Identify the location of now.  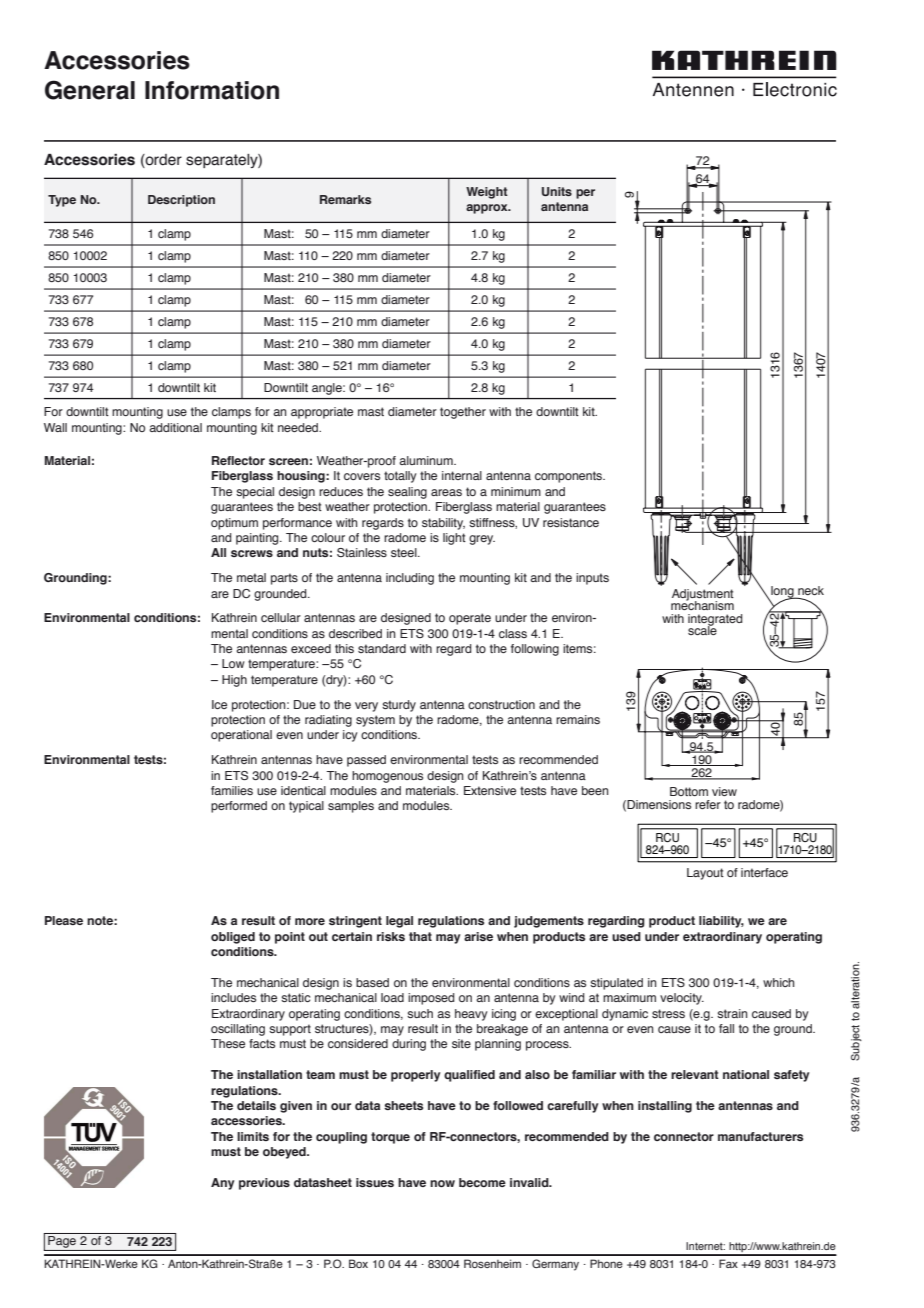
(442, 1183).
